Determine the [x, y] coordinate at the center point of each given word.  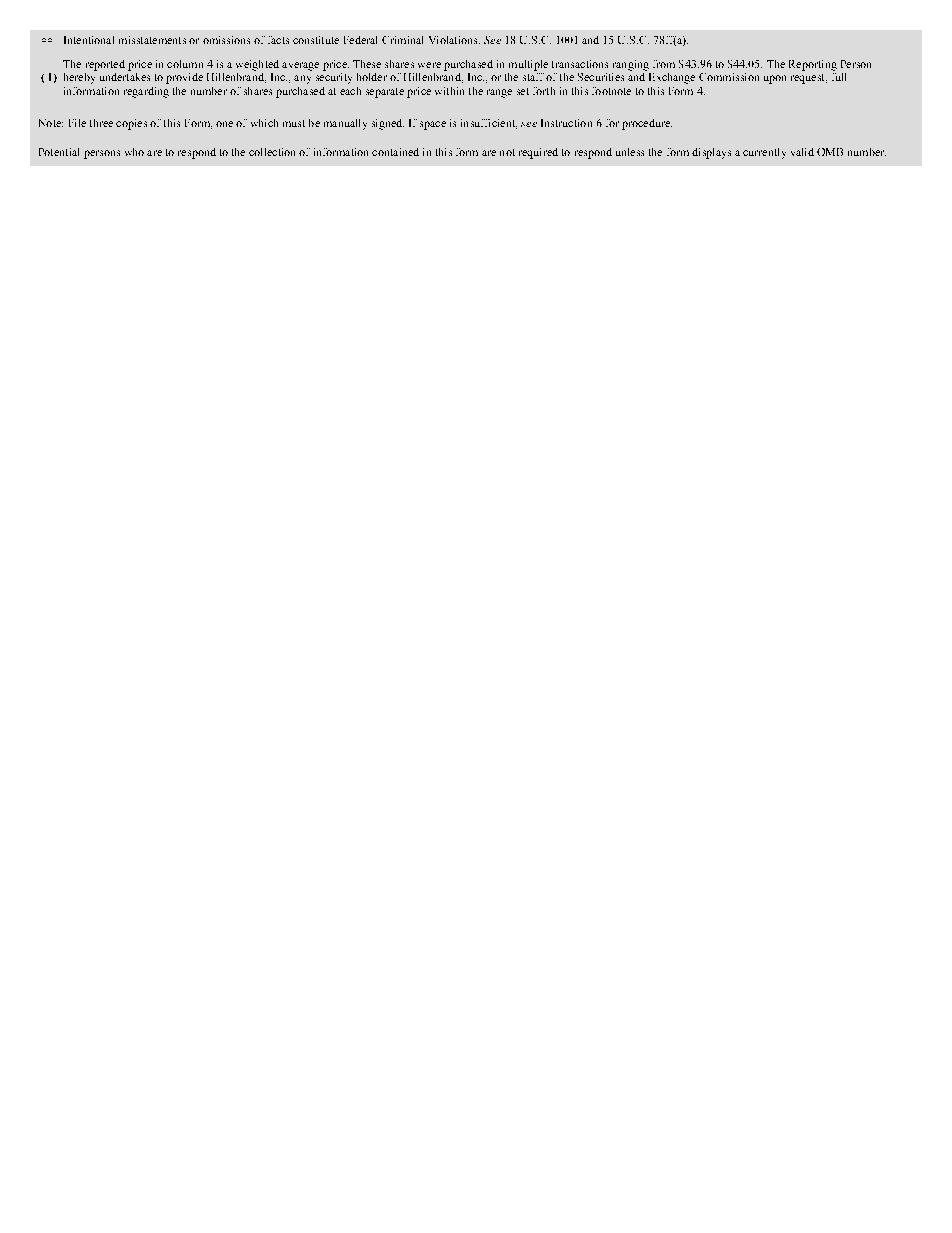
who [134, 152]
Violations [454, 40]
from [664, 64]
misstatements [152, 40]
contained [395, 152]
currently [764, 153]
